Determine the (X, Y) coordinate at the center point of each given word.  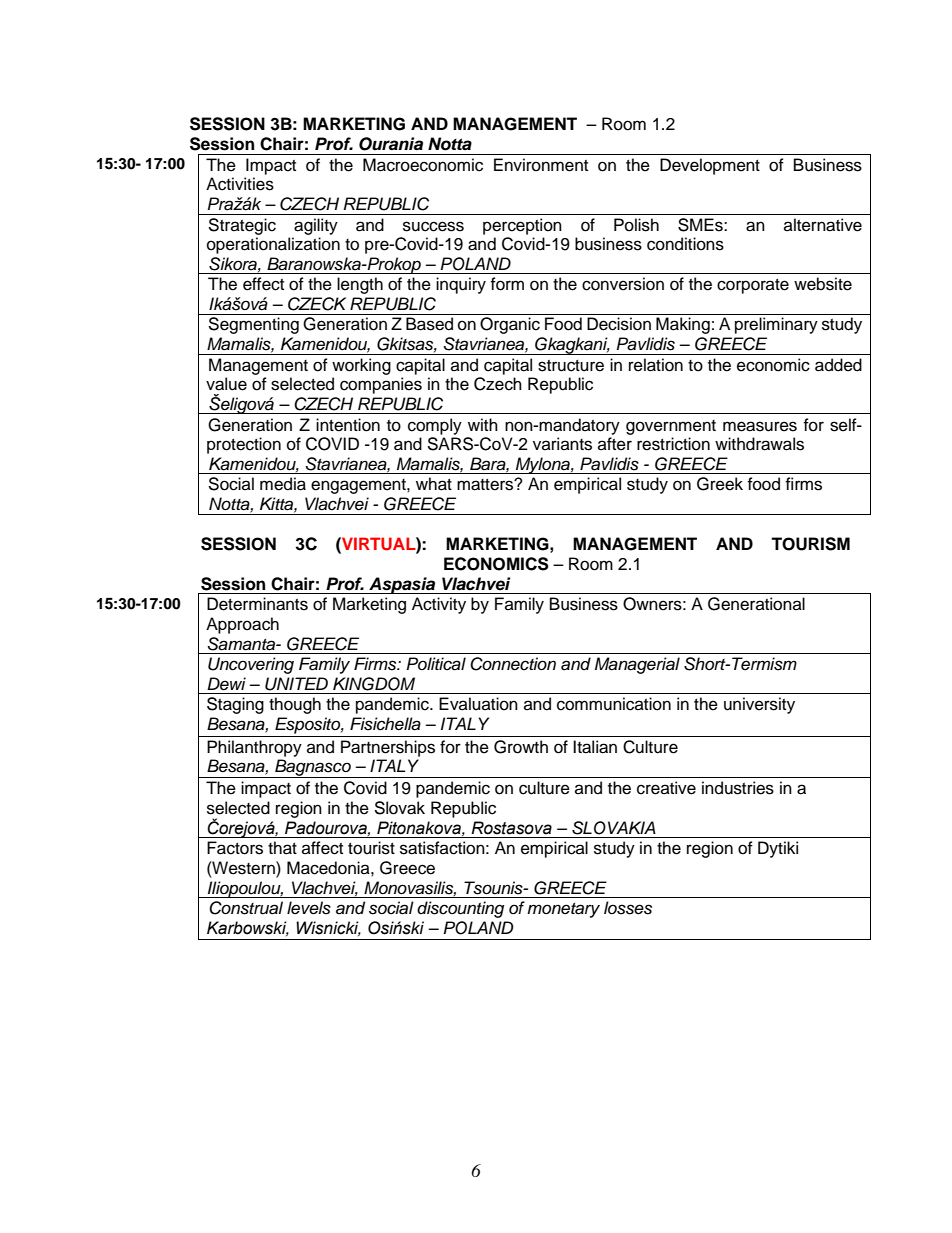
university (759, 705)
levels (309, 908)
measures (760, 426)
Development (710, 166)
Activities (240, 184)
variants (562, 444)
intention (348, 425)
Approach (242, 625)
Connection (513, 664)
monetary (563, 910)
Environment (541, 165)
